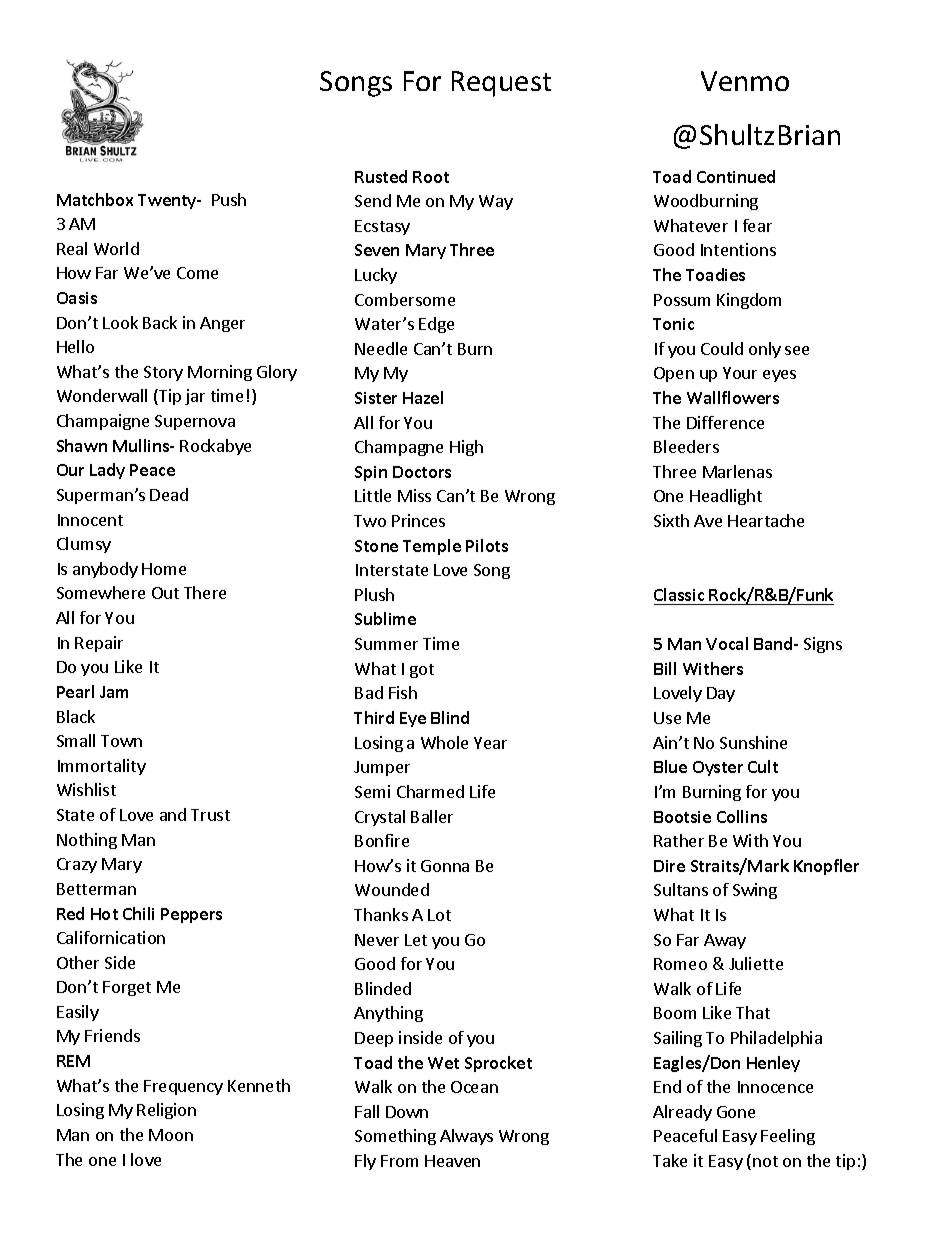  I want to click on Venmo, so click(745, 81).
